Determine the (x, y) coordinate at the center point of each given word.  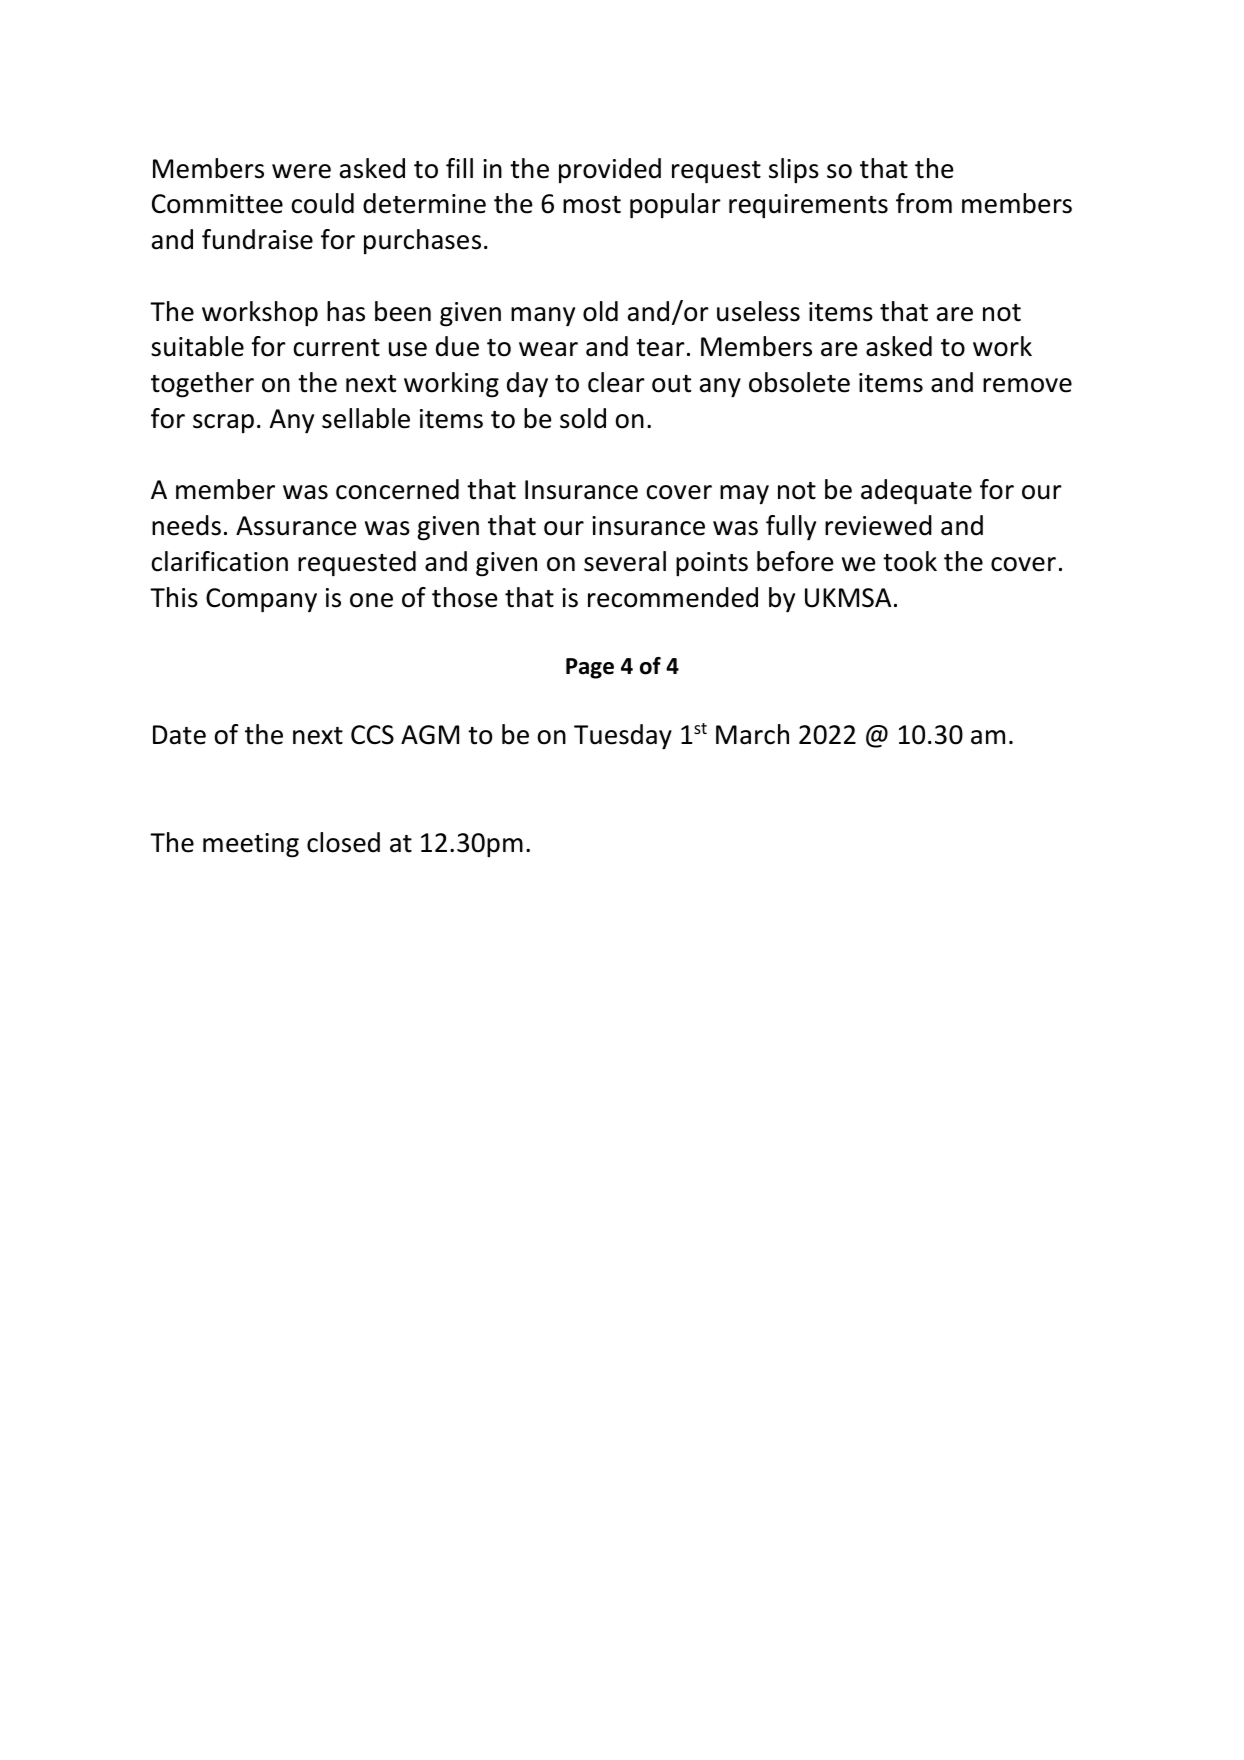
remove (1027, 385)
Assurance (296, 526)
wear (548, 349)
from (924, 203)
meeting (251, 845)
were (301, 171)
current (337, 348)
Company (261, 600)
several (625, 561)
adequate (916, 492)
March (752, 734)
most (592, 205)
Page (590, 668)
